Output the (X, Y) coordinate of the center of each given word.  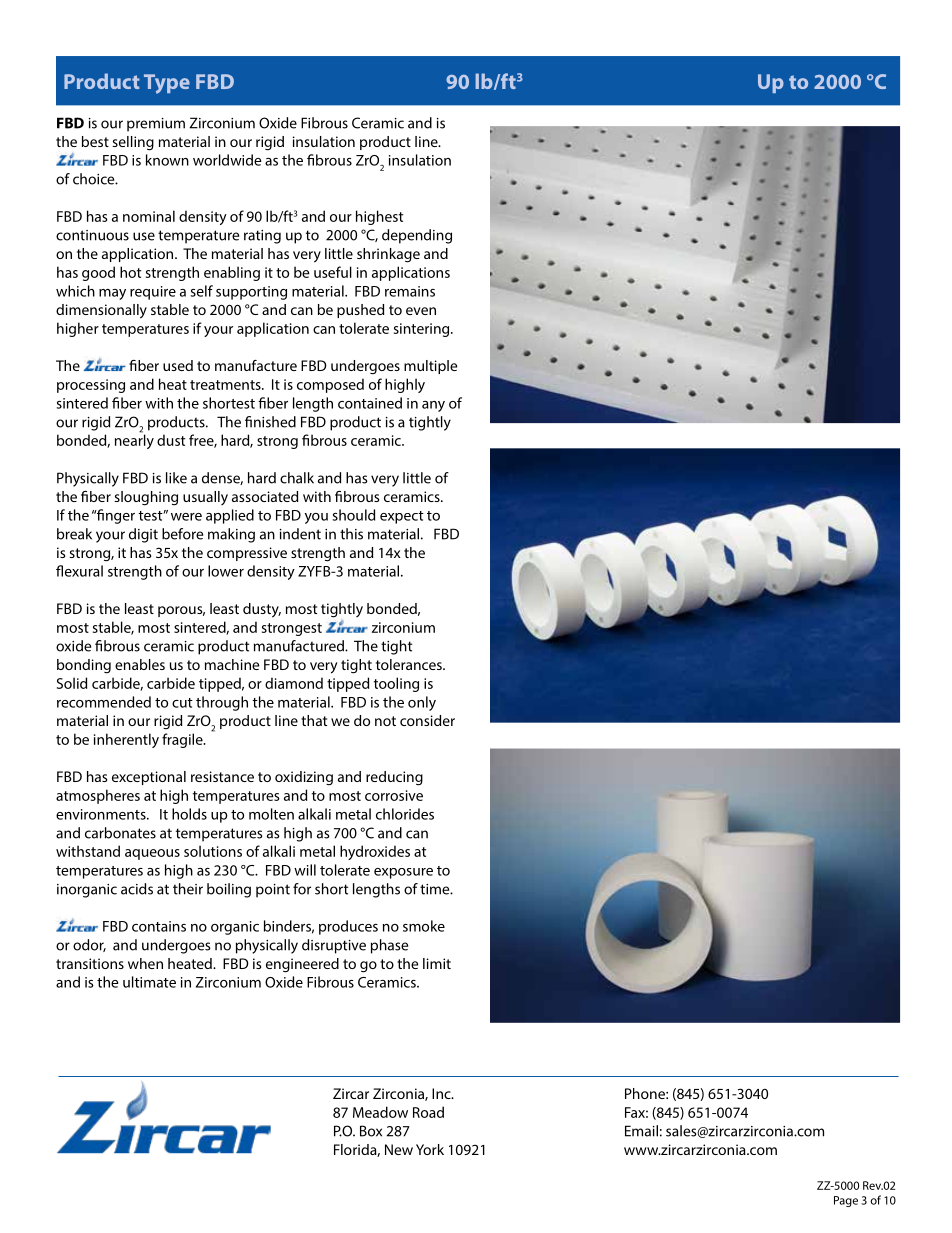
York (430, 1149)
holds (189, 814)
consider (427, 720)
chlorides (405, 814)
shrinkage (388, 255)
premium (156, 125)
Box (371, 1131)
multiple (430, 367)
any (433, 406)
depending (417, 236)
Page (846, 1201)
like (176, 478)
